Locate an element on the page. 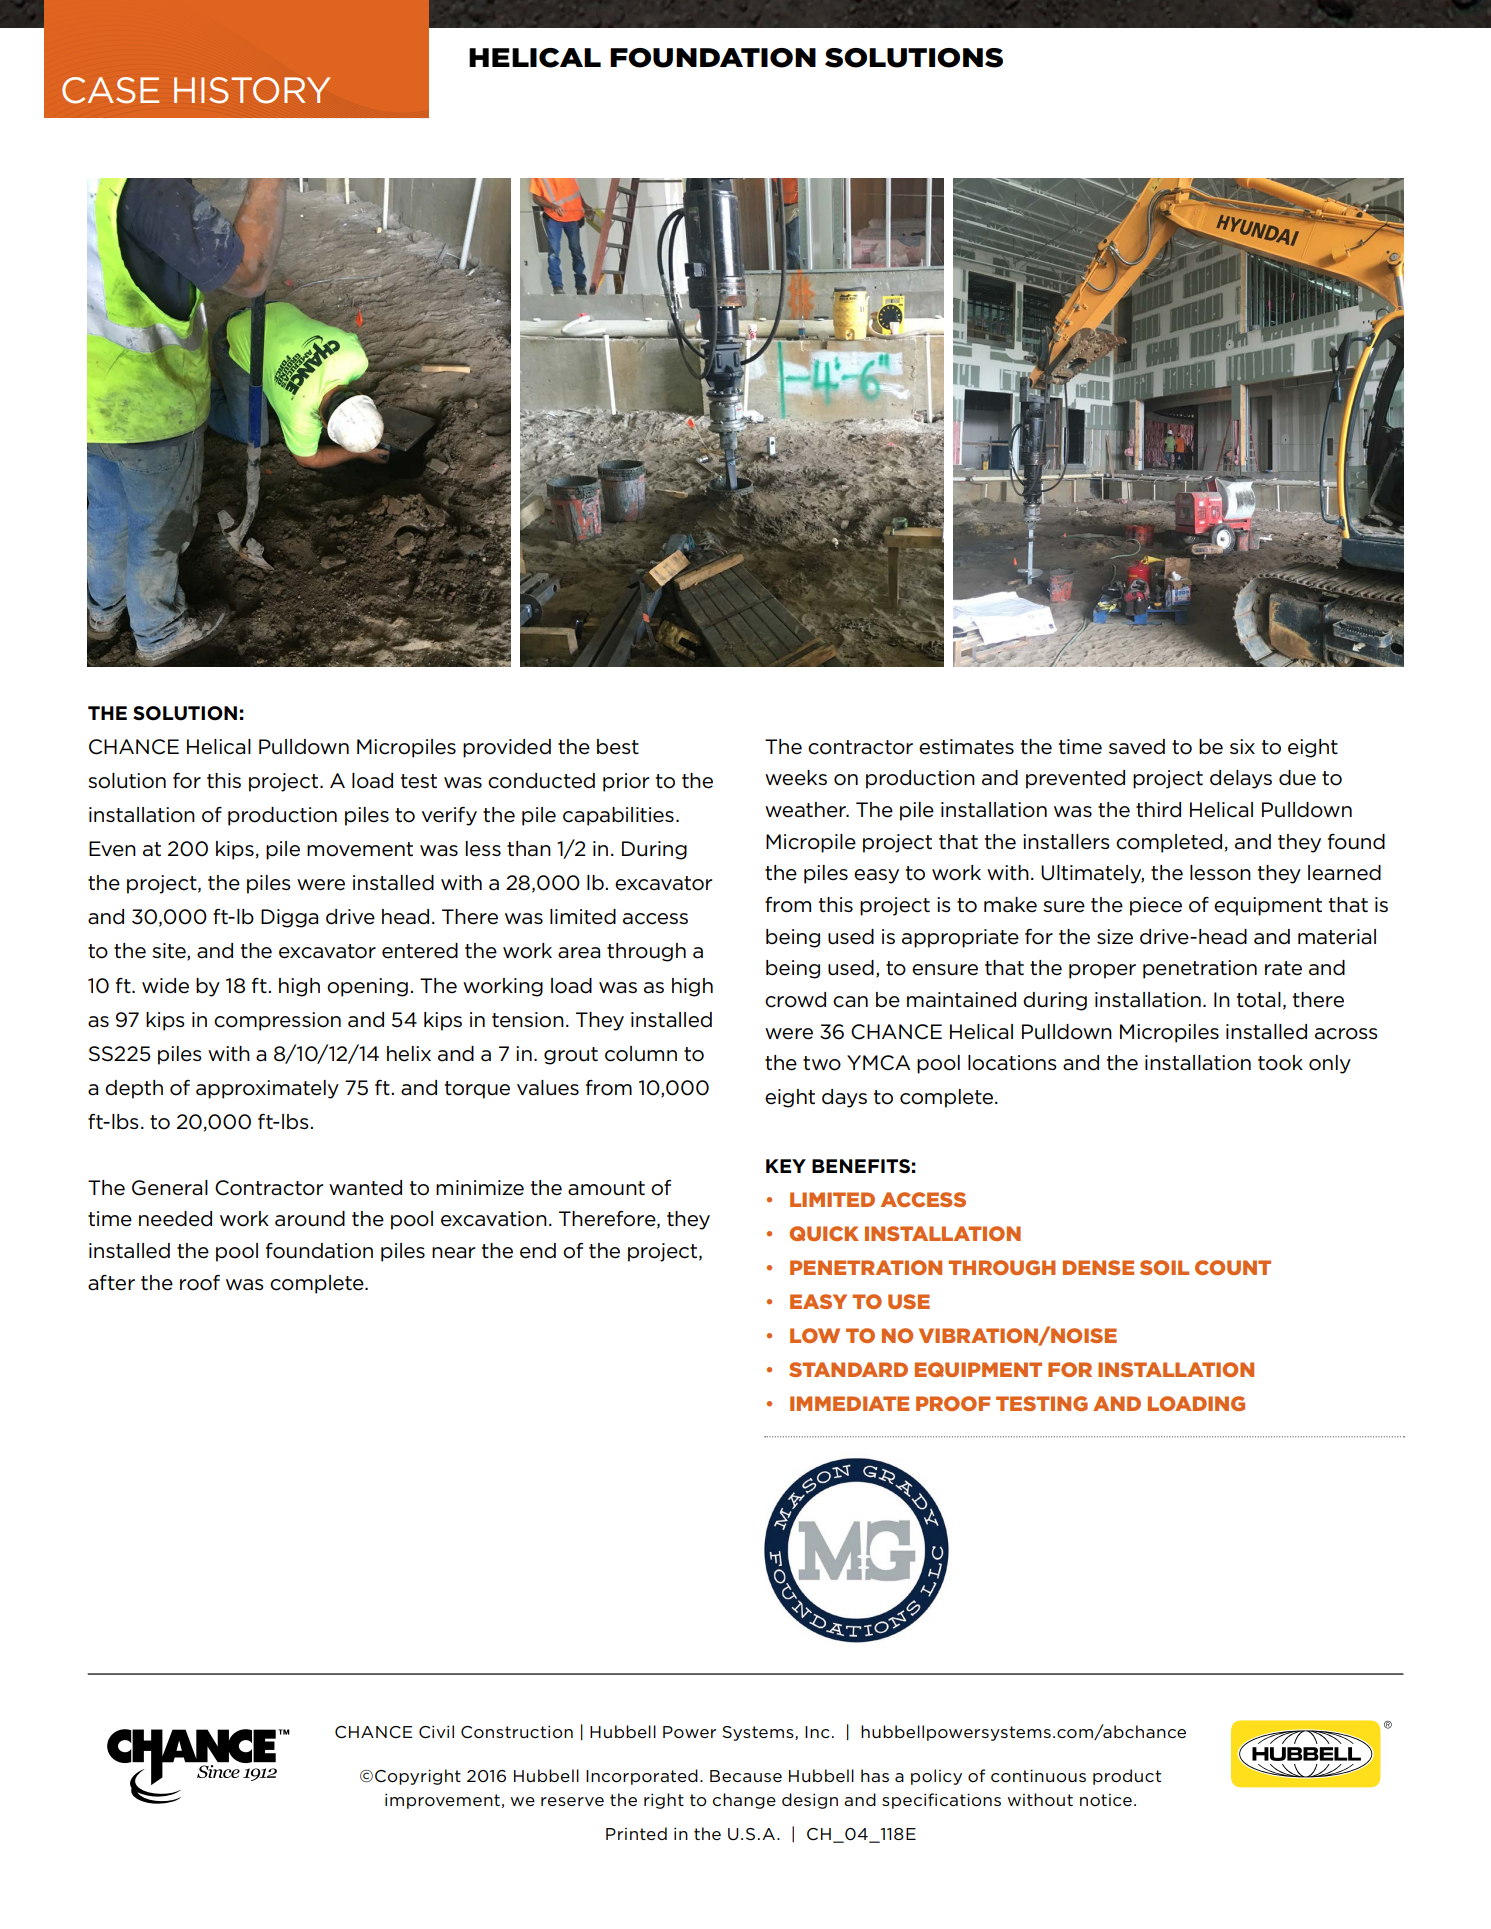  notice is located at coordinates (1106, 1800).
